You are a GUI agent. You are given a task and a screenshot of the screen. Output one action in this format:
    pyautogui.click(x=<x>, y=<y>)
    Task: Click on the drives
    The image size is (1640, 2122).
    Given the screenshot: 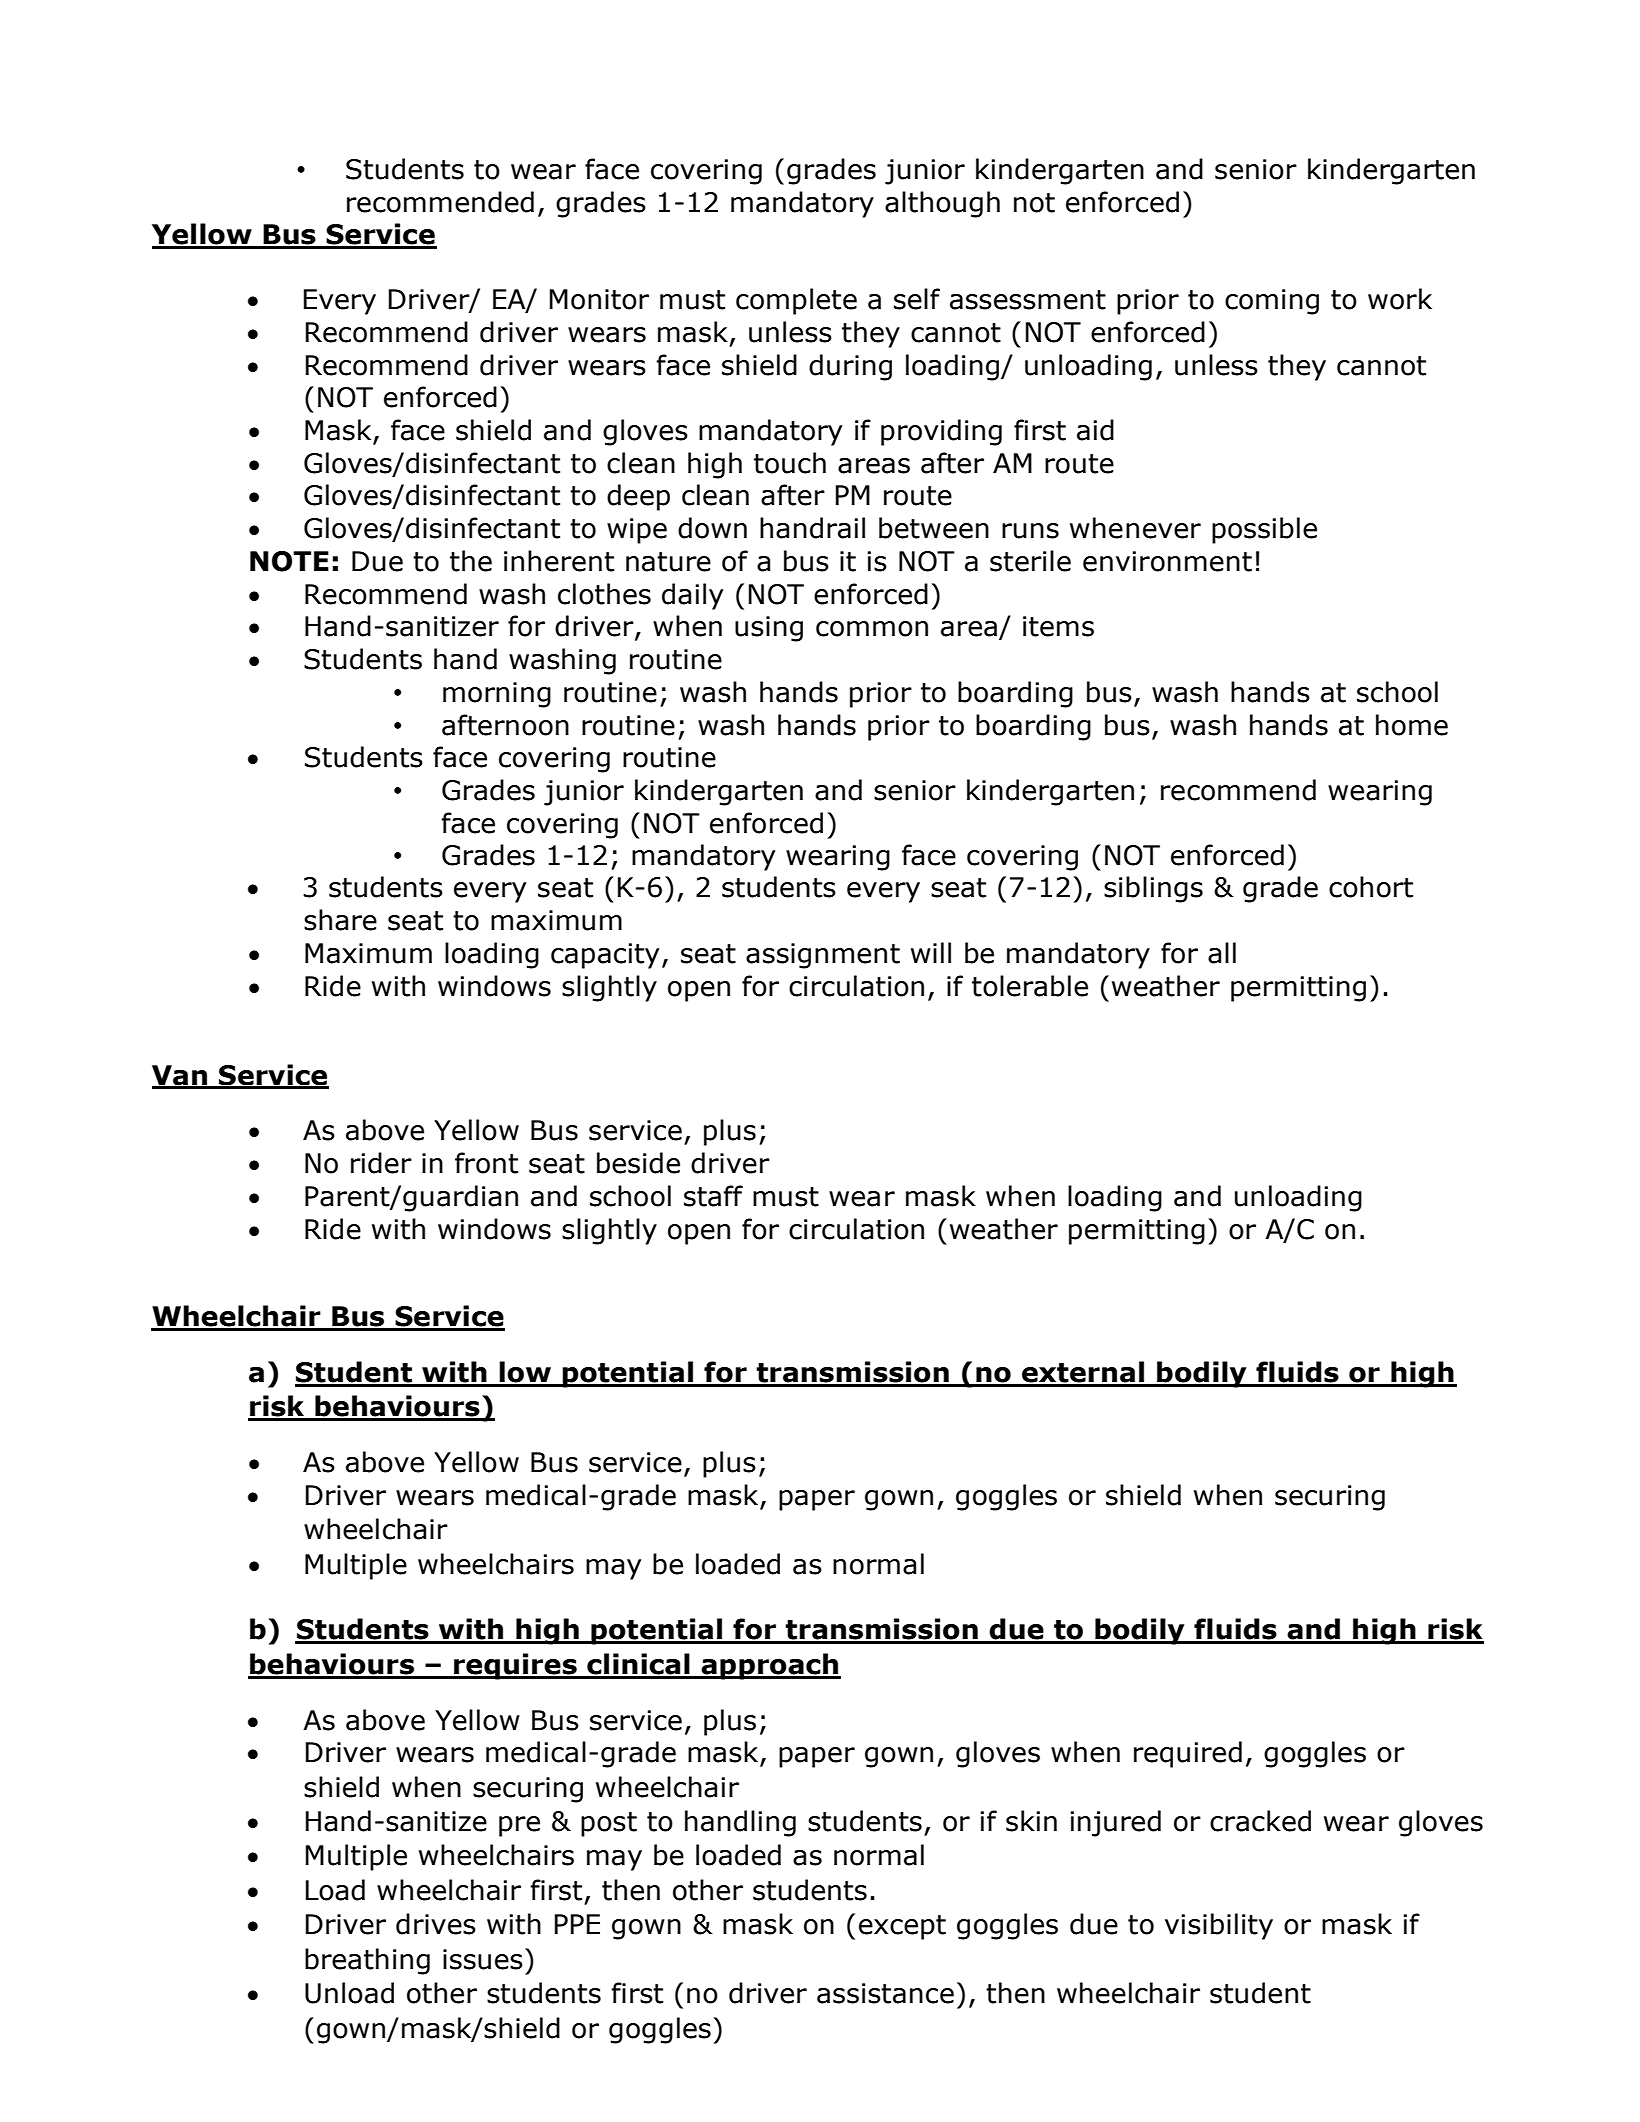 What is the action you would take?
    pyautogui.click(x=436, y=1924)
